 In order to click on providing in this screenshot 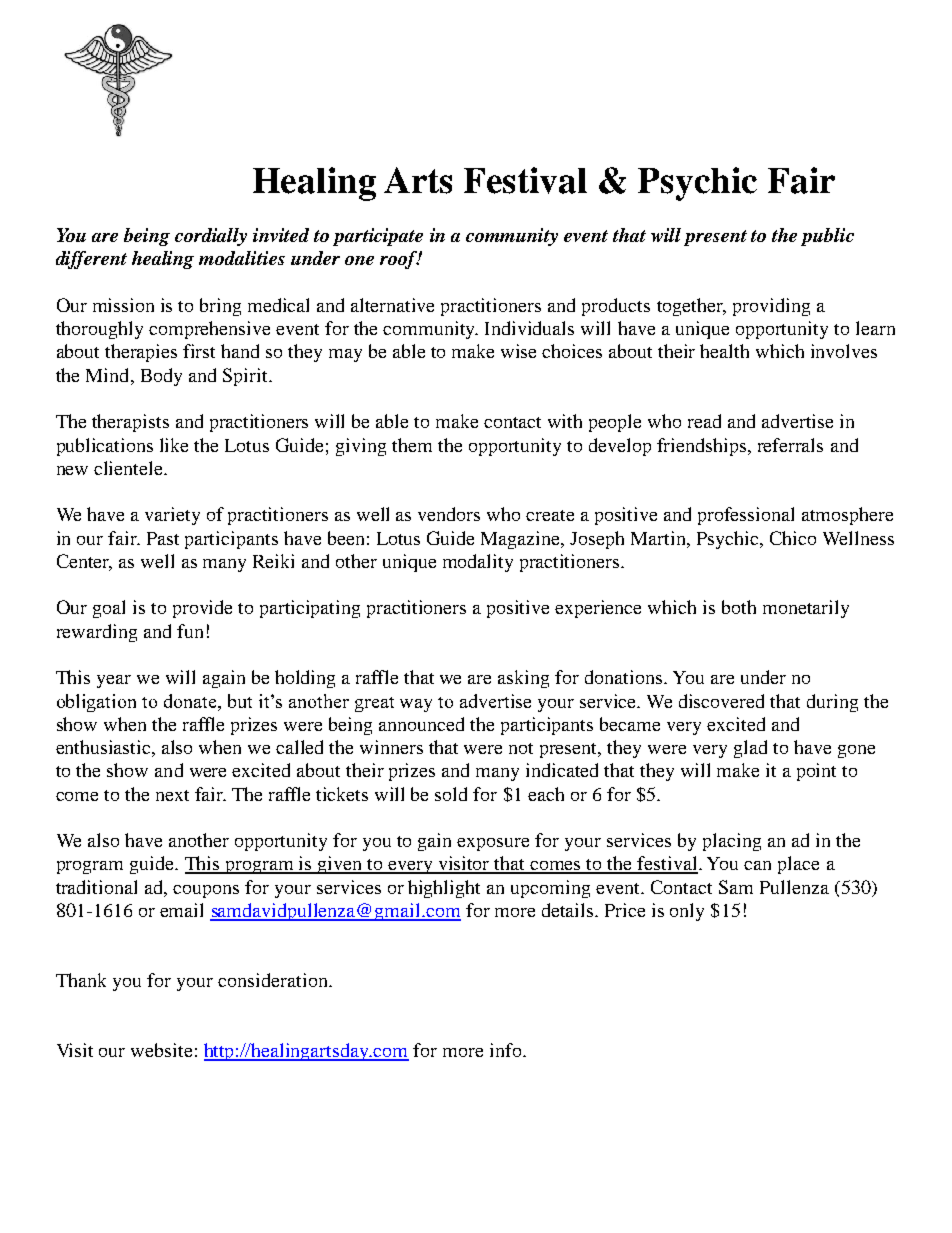, I will do `click(771, 307)`.
